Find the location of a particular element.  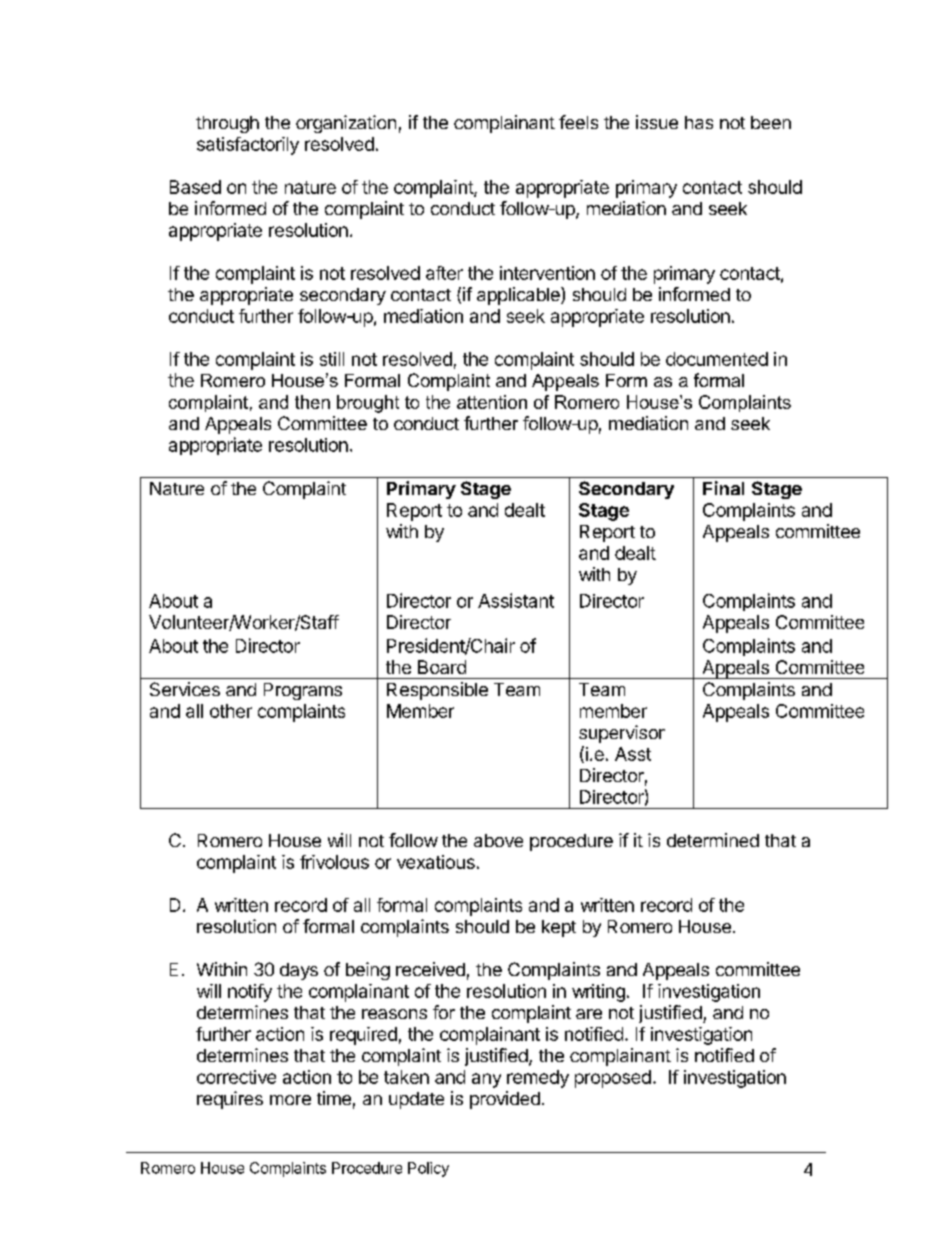

provided is located at coordinates (505, 1100).
